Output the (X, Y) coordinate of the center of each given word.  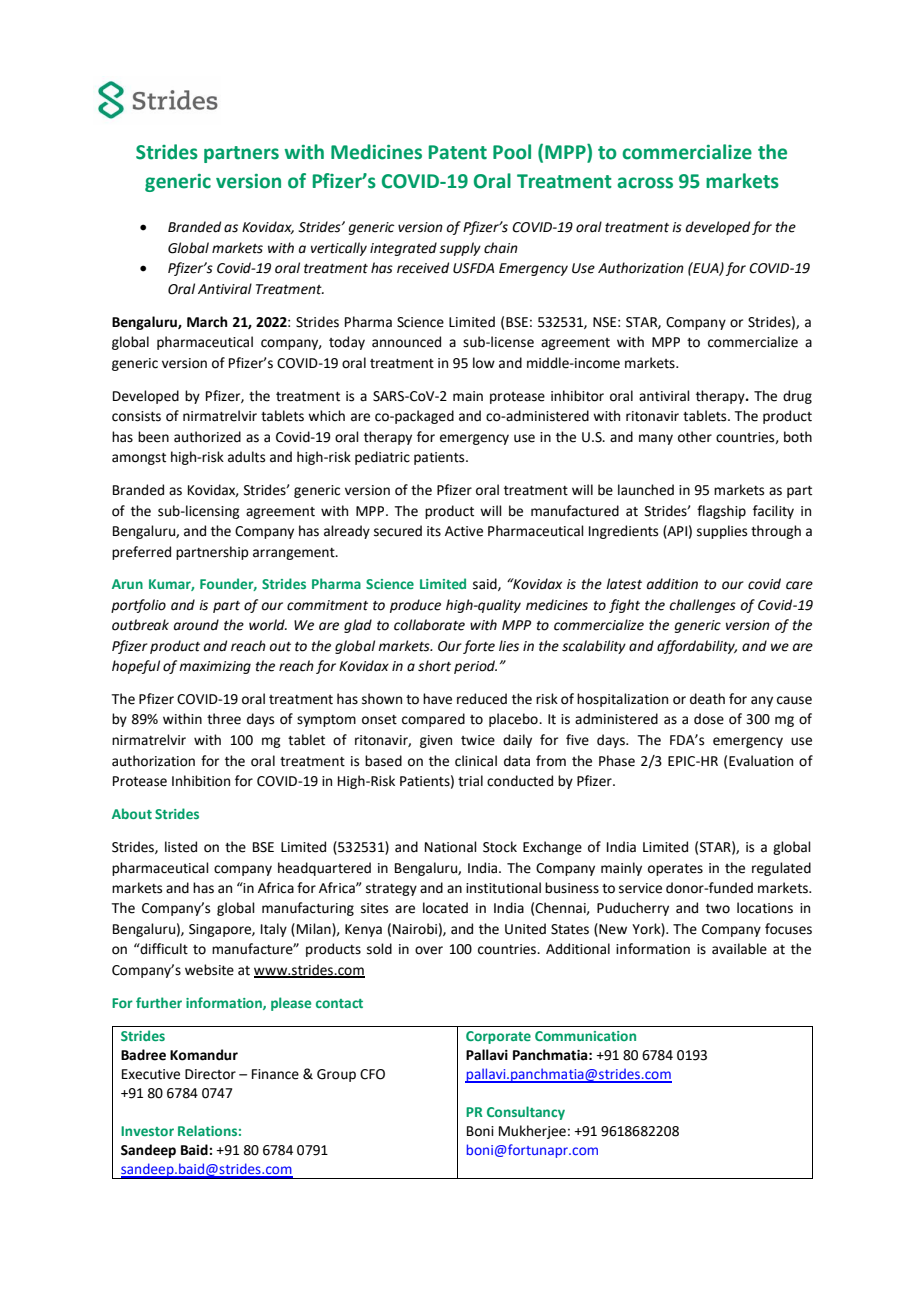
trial (470, 781)
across (645, 183)
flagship (721, 512)
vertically (339, 249)
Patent (458, 152)
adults (246, 457)
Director (210, 1074)
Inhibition (201, 781)
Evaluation (761, 761)
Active (464, 531)
